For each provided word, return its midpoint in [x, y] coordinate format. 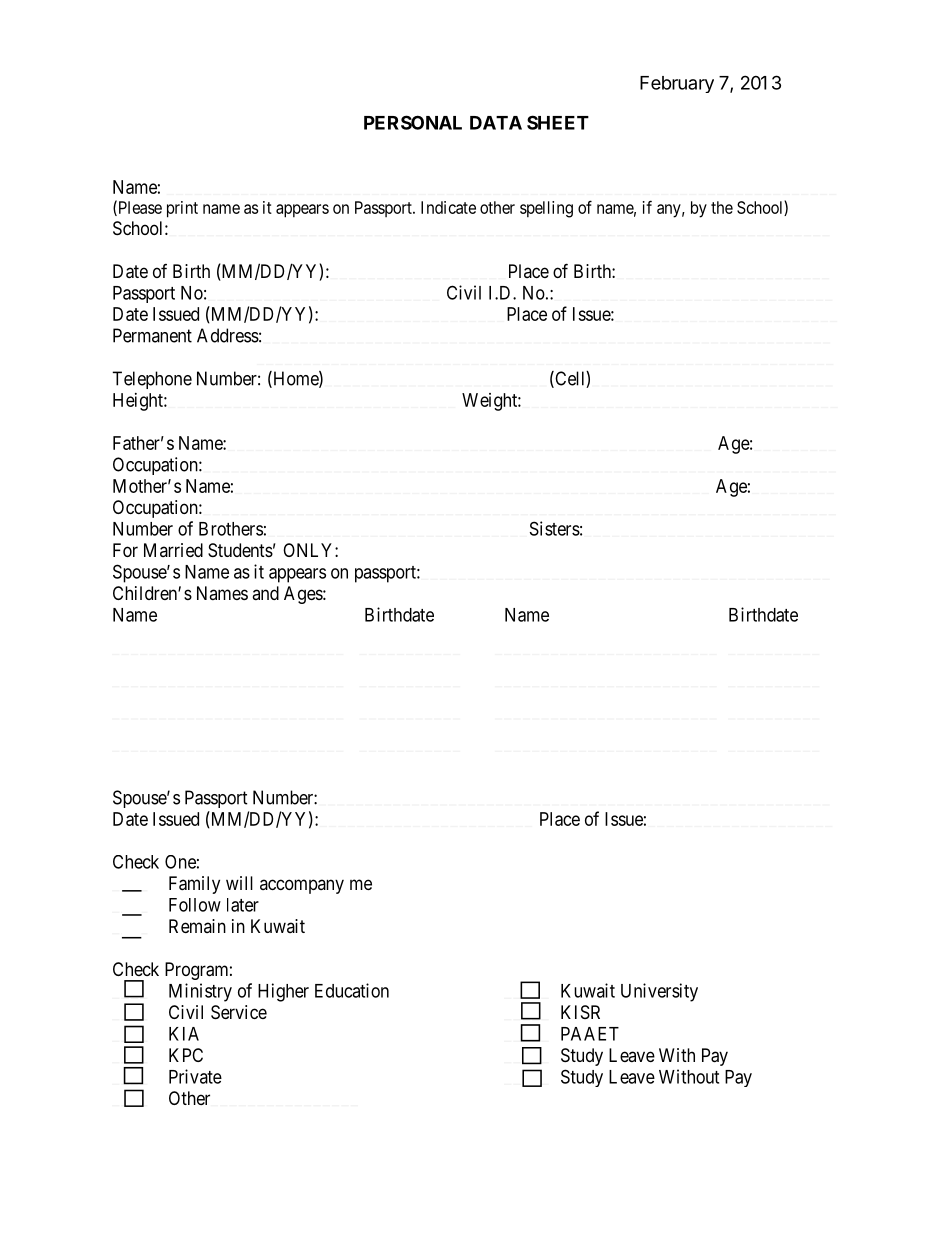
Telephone [152, 380]
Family [194, 885]
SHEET [558, 122]
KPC [186, 1055]
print [182, 209]
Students [240, 550]
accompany [302, 886]
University [659, 992]
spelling [546, 209]
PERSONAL [413, 122]
